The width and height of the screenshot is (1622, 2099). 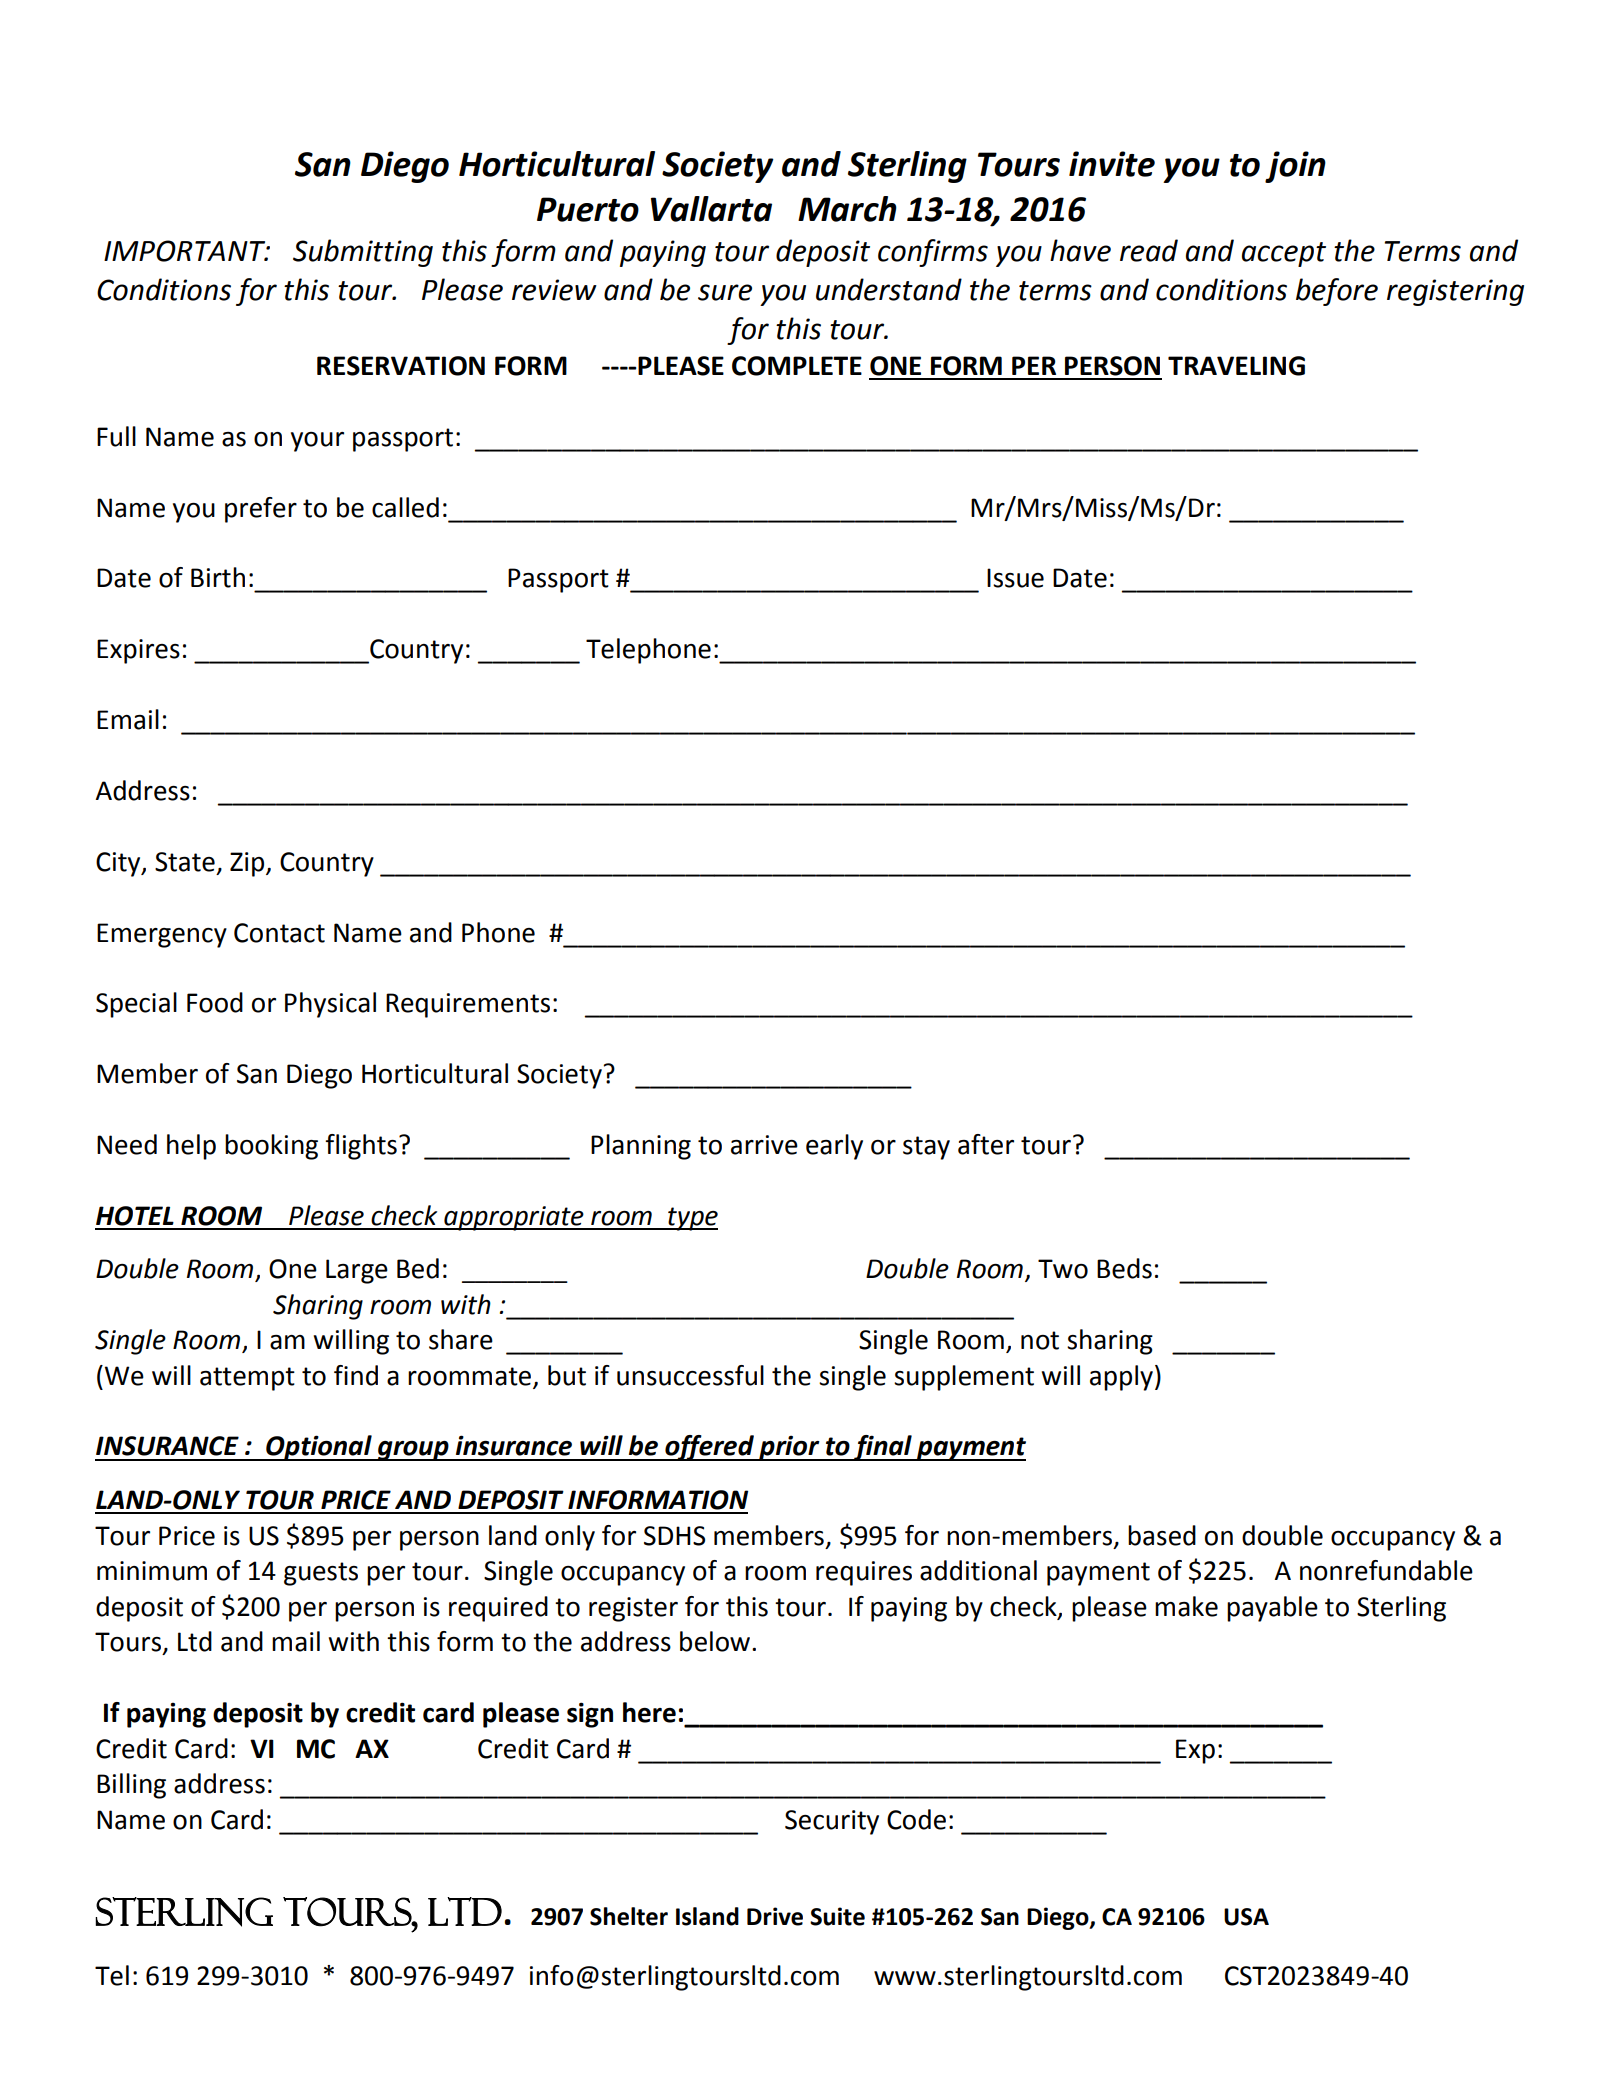 What do you see at coordinates (1149, 250) in the screenshot?
I see `read` at bounding box center [1149, 250].
